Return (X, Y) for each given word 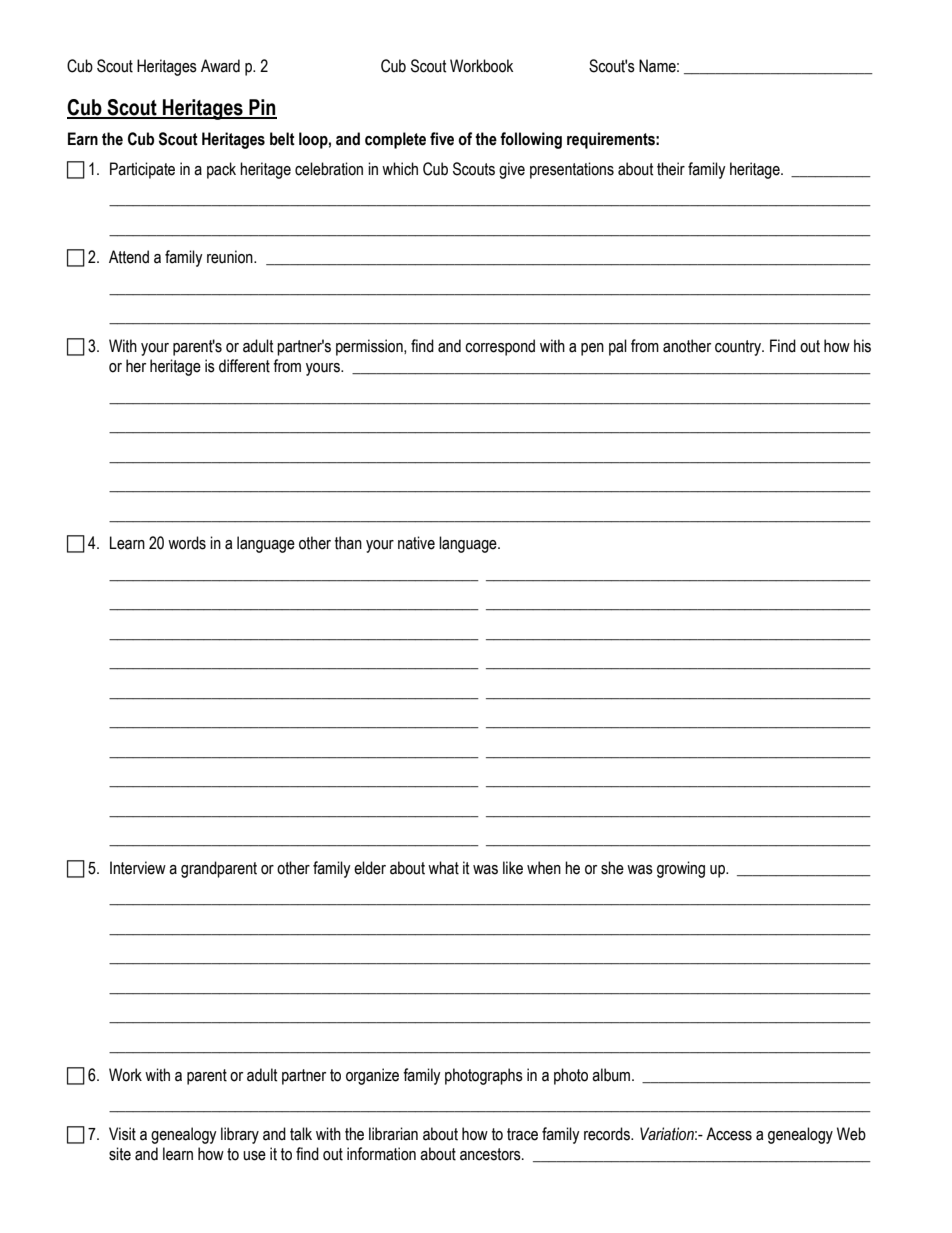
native (416, 543)
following (531, 140)
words (187, 543)
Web (851, 1134)
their (671, 169)
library (240, 1135)
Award (220, 66)
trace (522, 1134)
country (739, 348)
